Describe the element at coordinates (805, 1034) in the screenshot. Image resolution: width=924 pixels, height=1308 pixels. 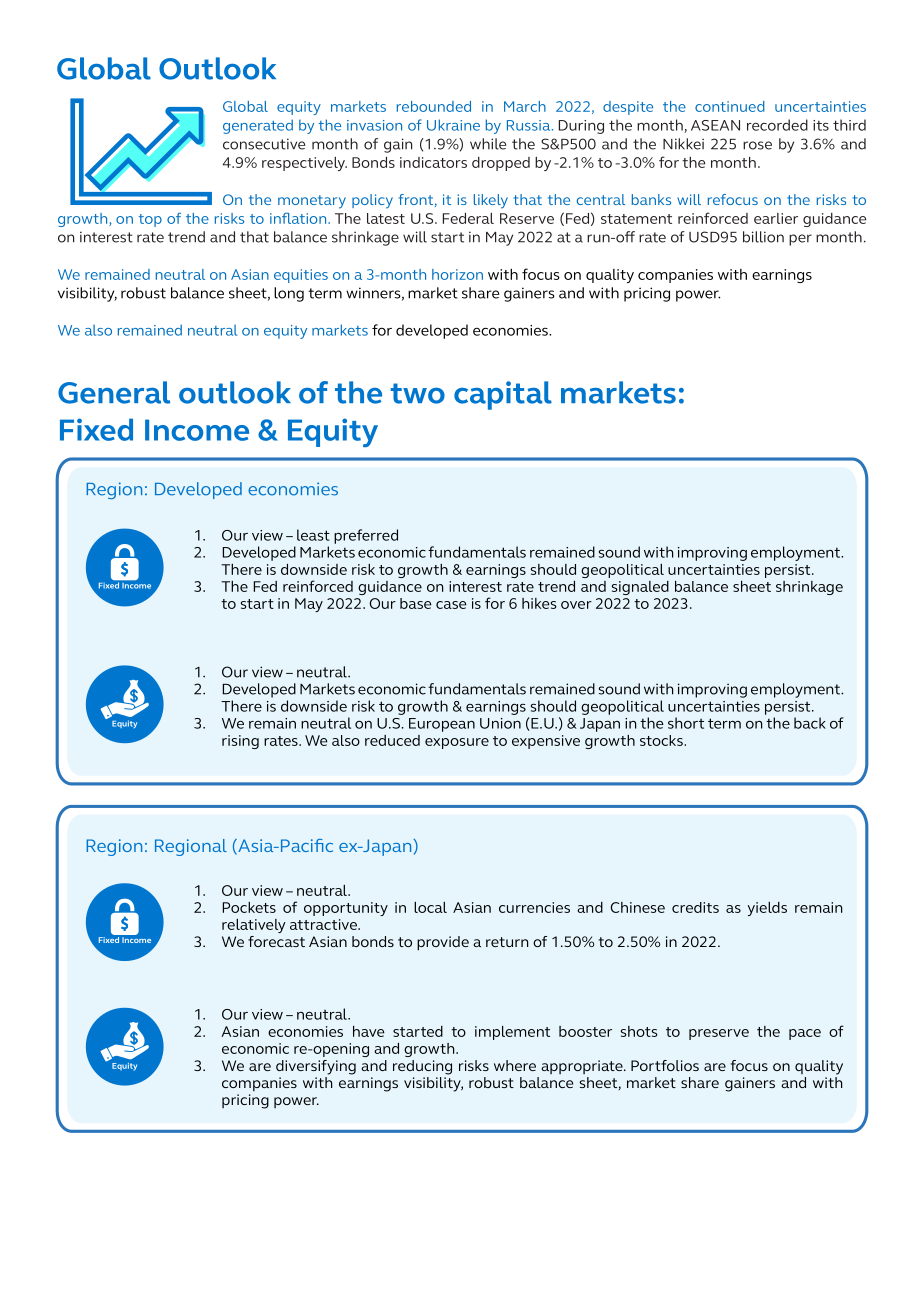
I see `pace` at that location.
